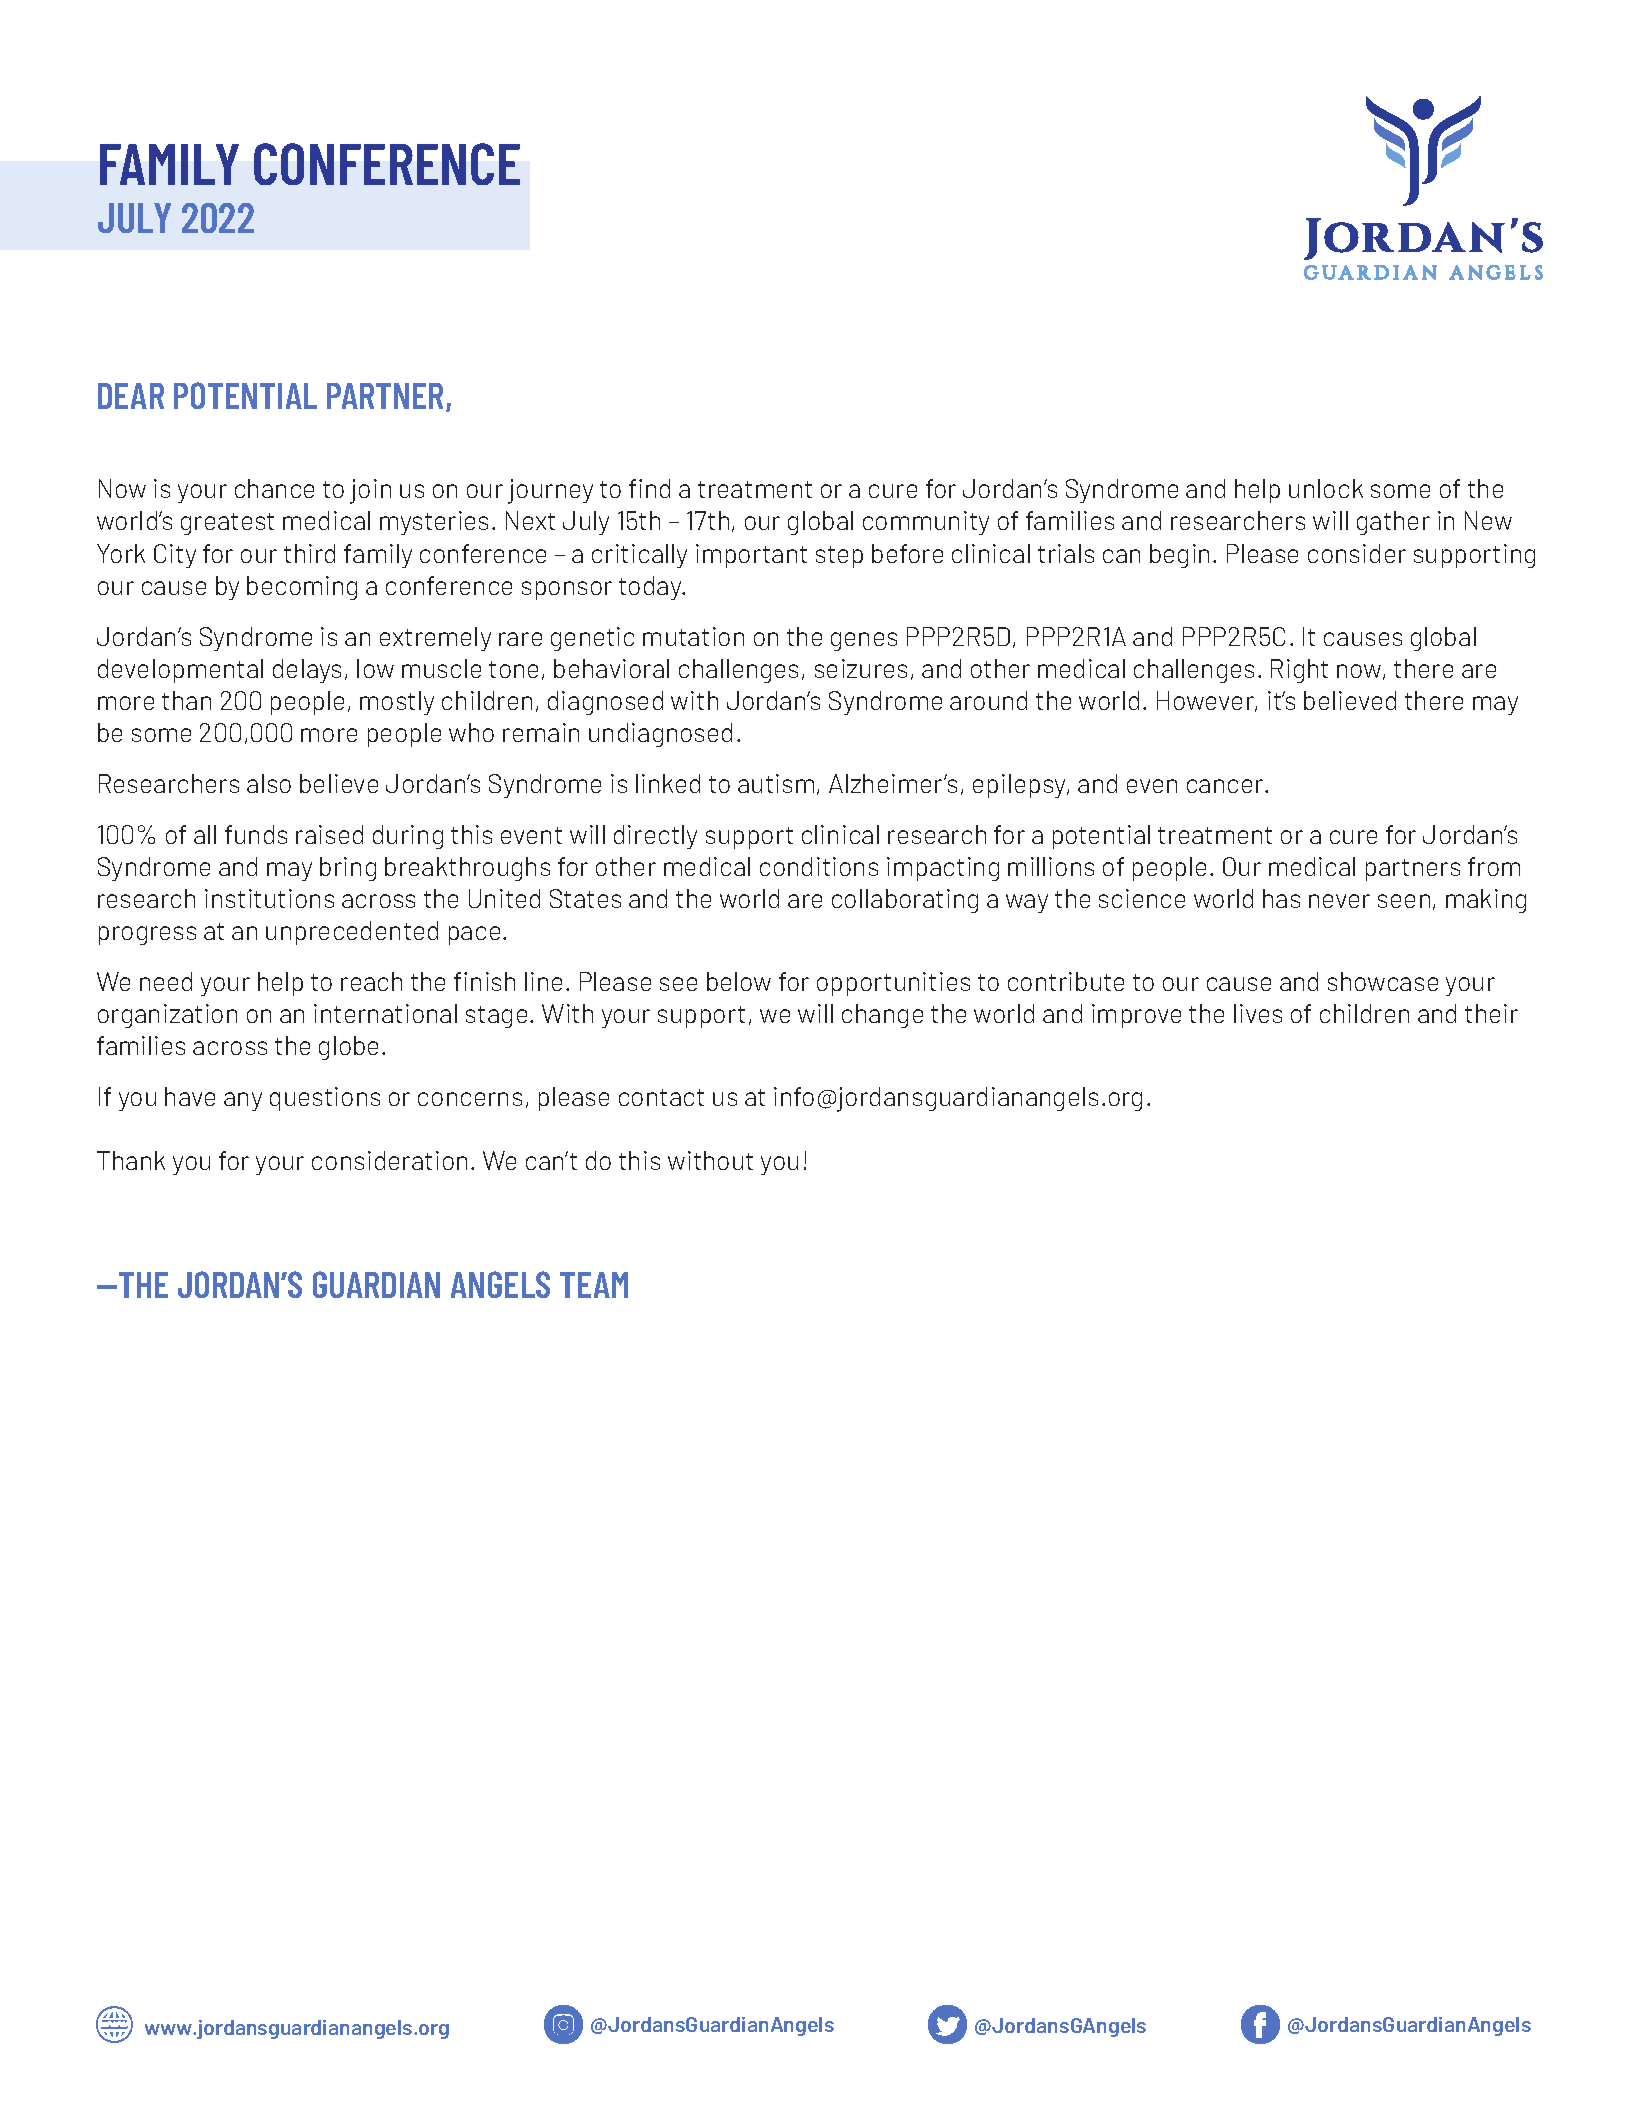  What do you see at coordinates (348, 1048) in the document?
I see `globe` at bounding box center [348, 1048].
